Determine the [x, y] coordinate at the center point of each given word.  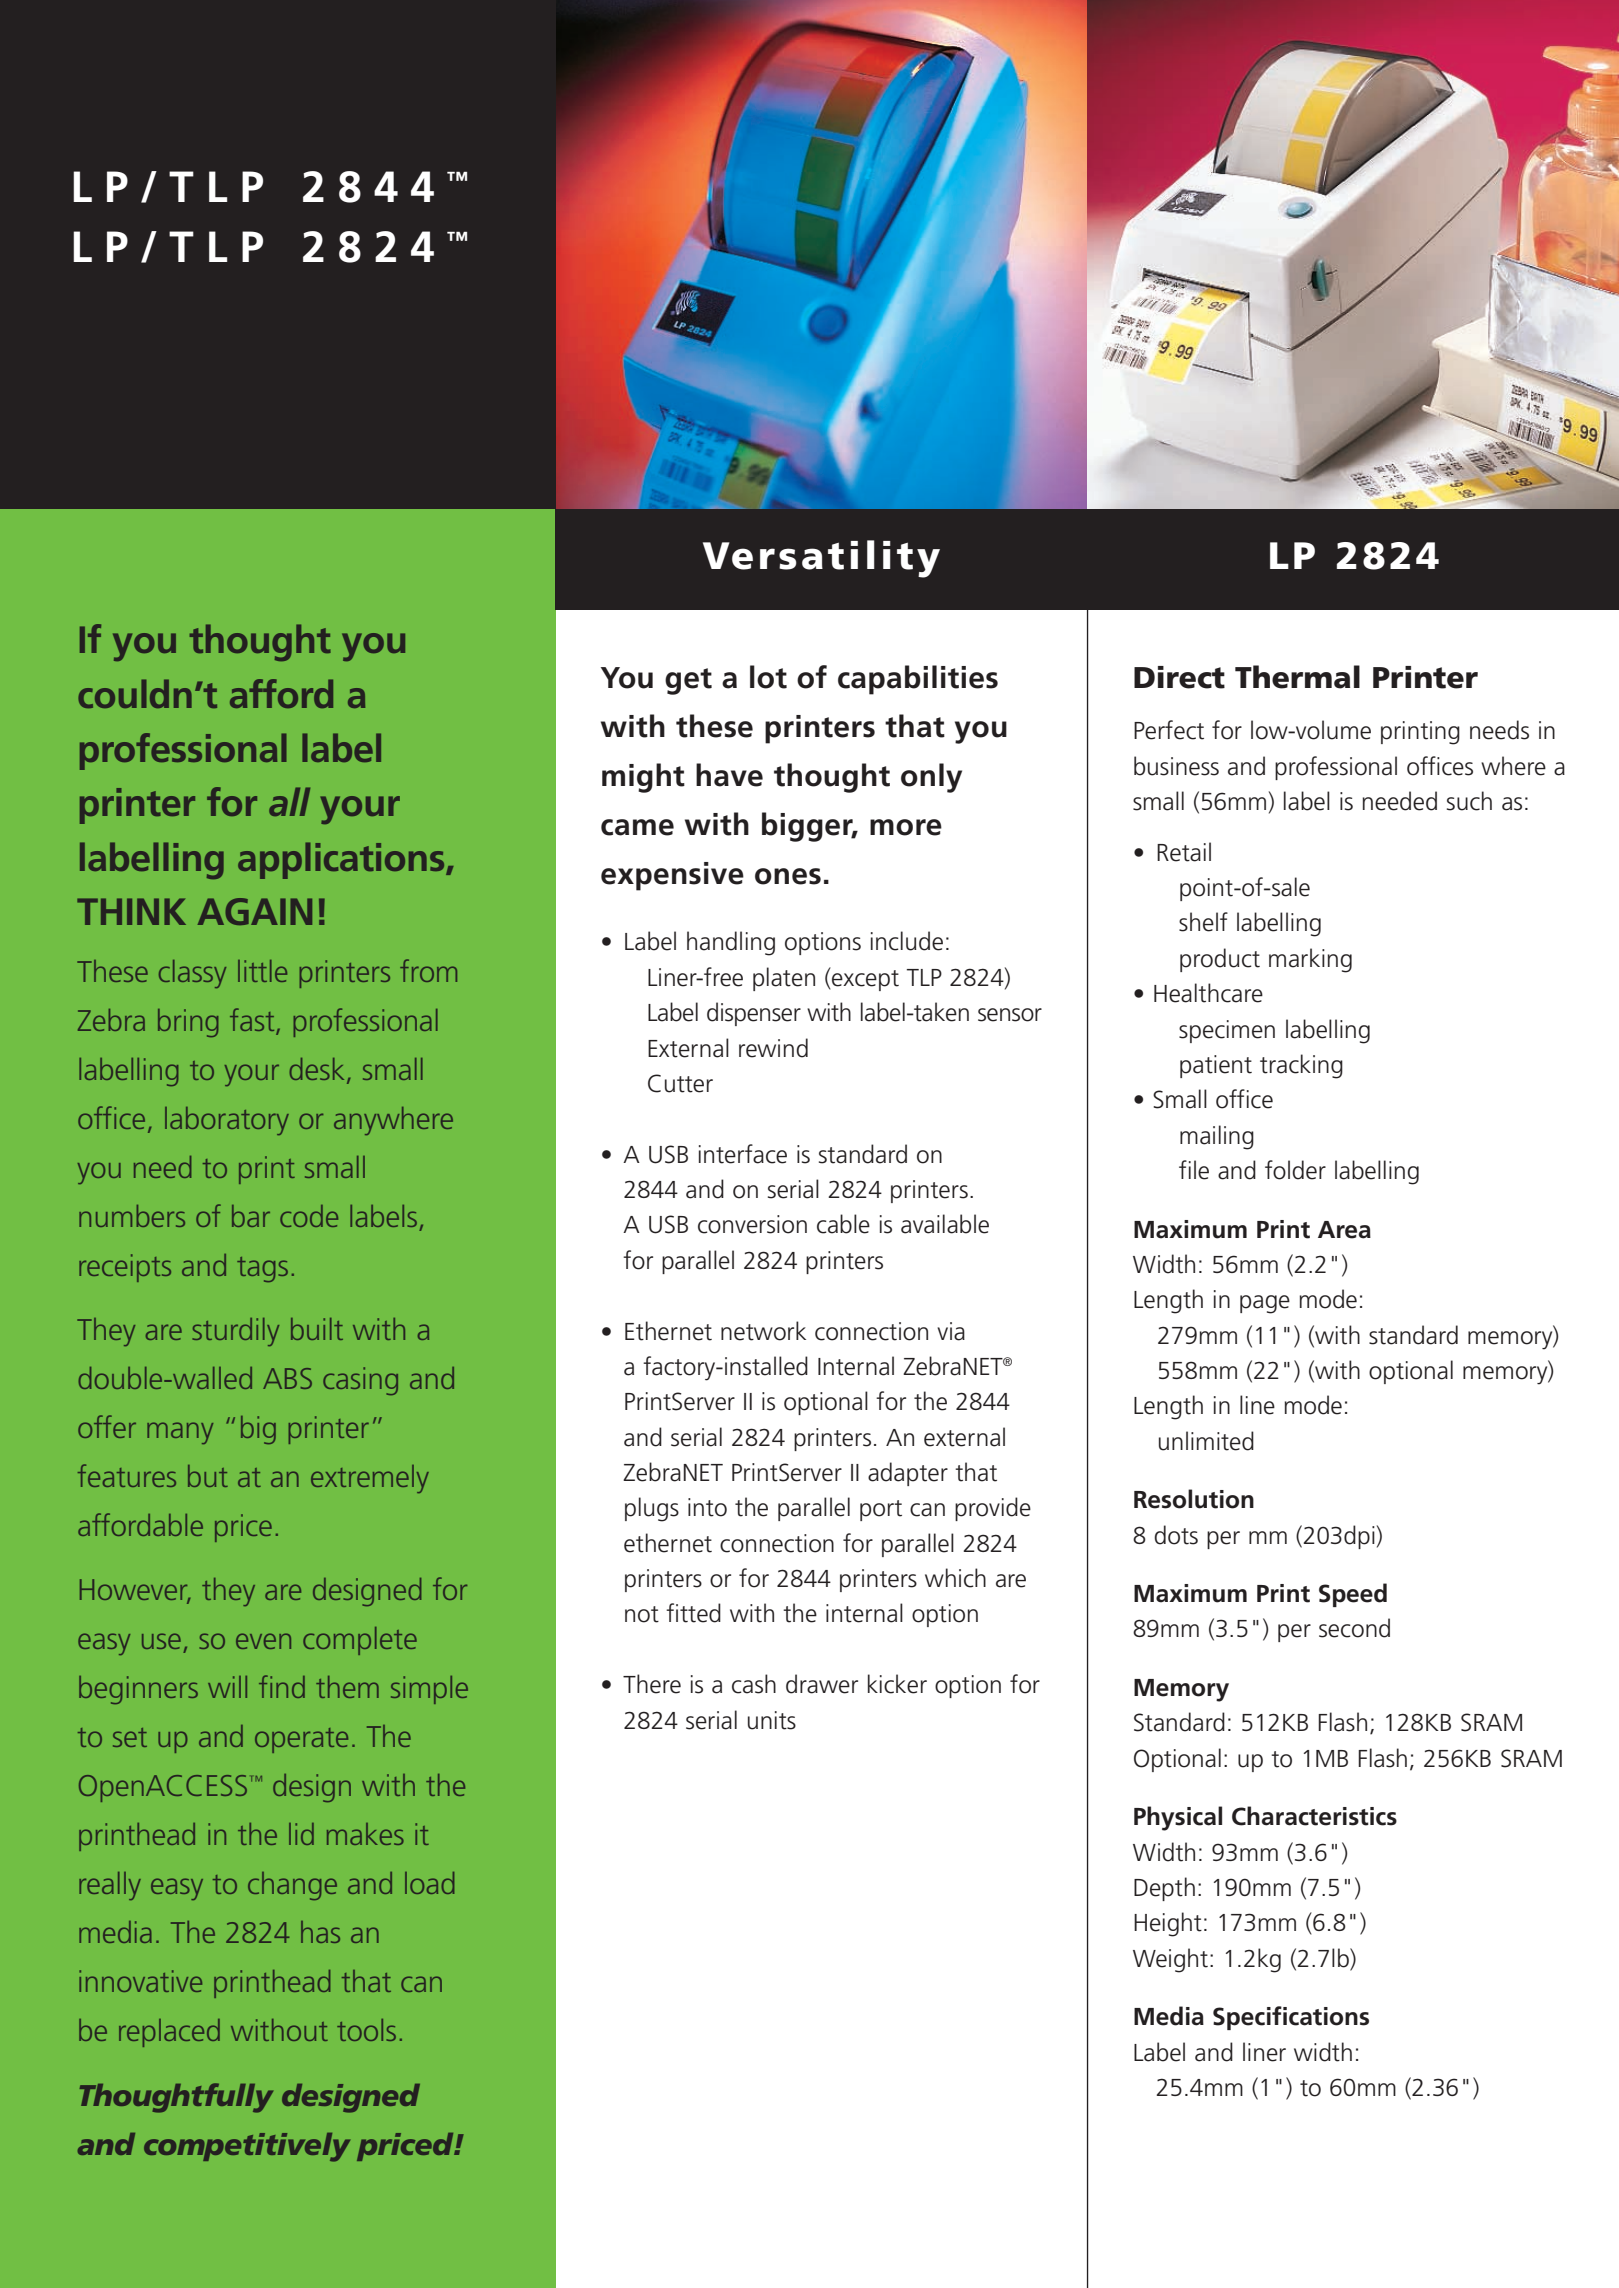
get [688, 681]
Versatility [821, 559]
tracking [1301, 1066]
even [263, 1641]
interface [743, 1154]
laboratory [227, 1121]
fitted [693, 1613]
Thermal [1297, 677]
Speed [1353, 1595]
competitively [247, 2147]
